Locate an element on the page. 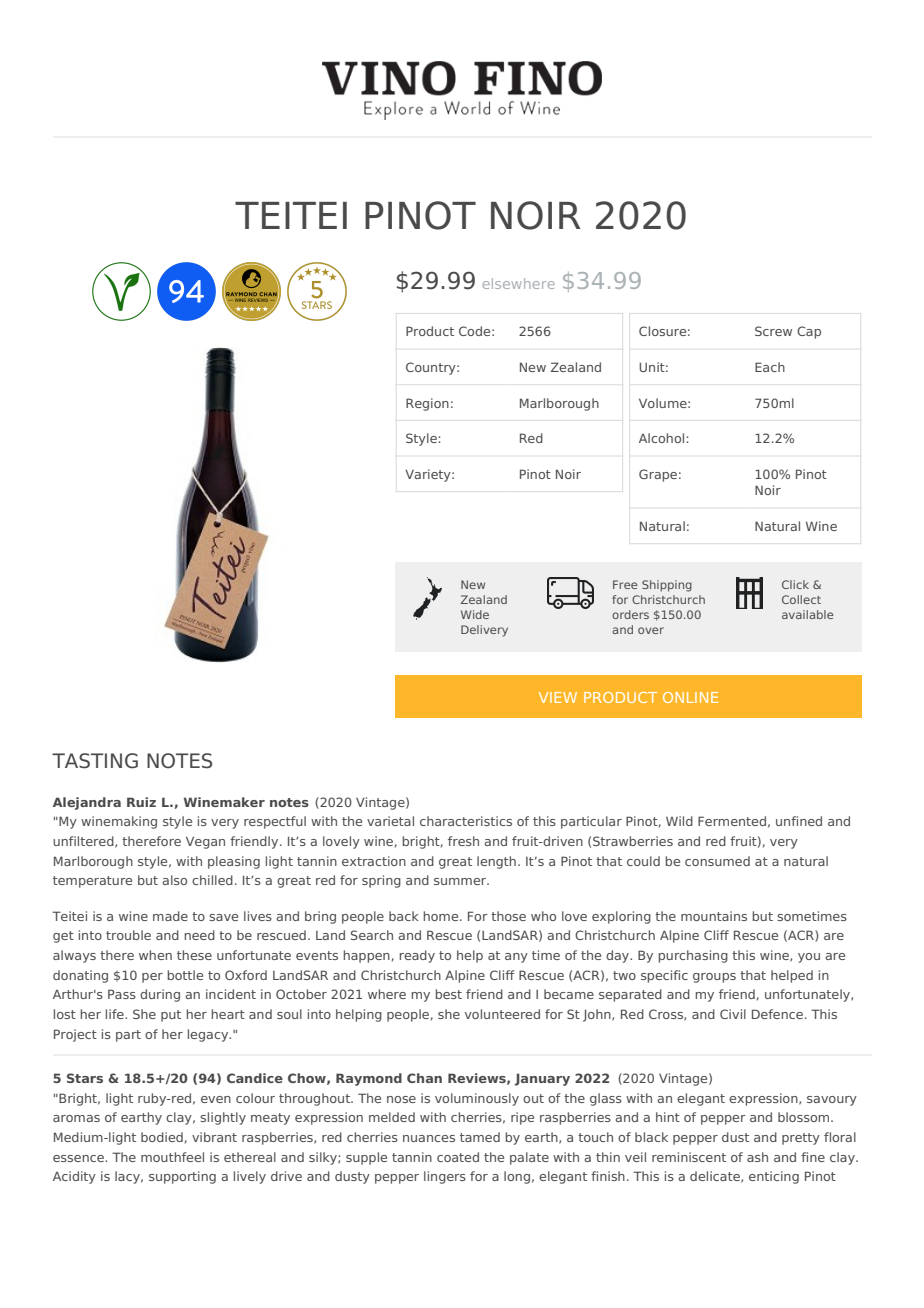 The height and width of the page is (1308, 924). ONLINE is located at coordinates (690, 697).
